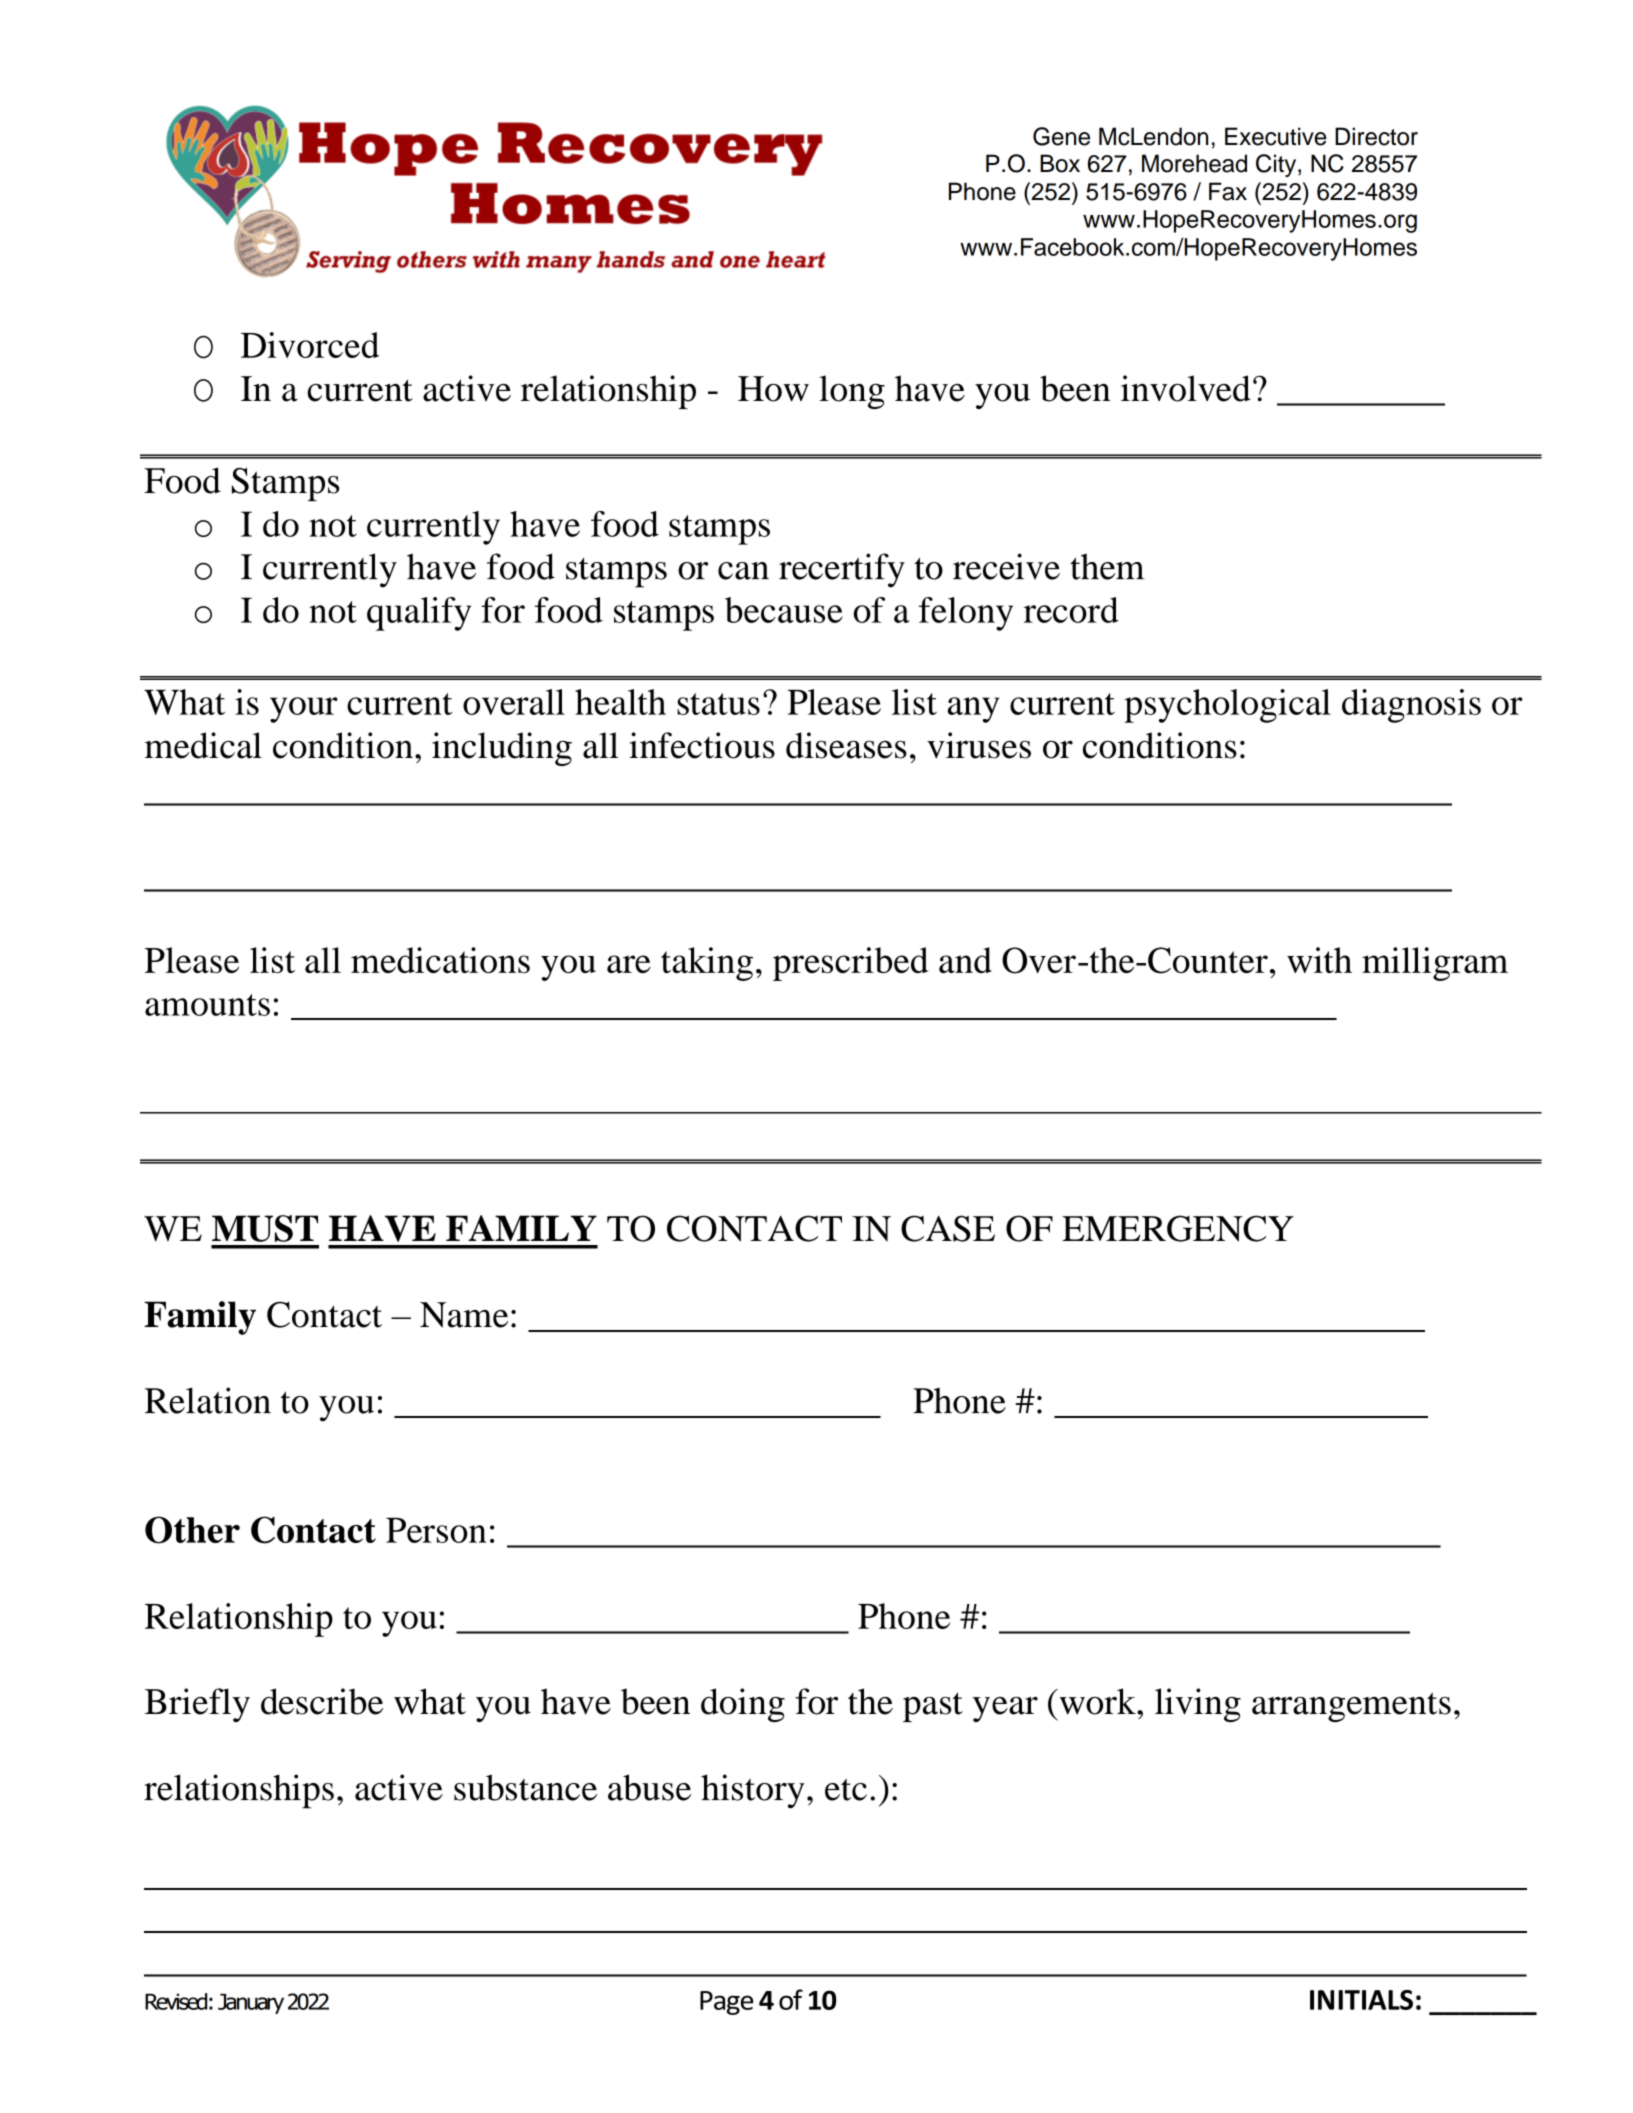 The width and height of the screenshot is (1633, 2113). Describe the element at coordinates (784, 610) in the screenshot. I see `because` at that location.
